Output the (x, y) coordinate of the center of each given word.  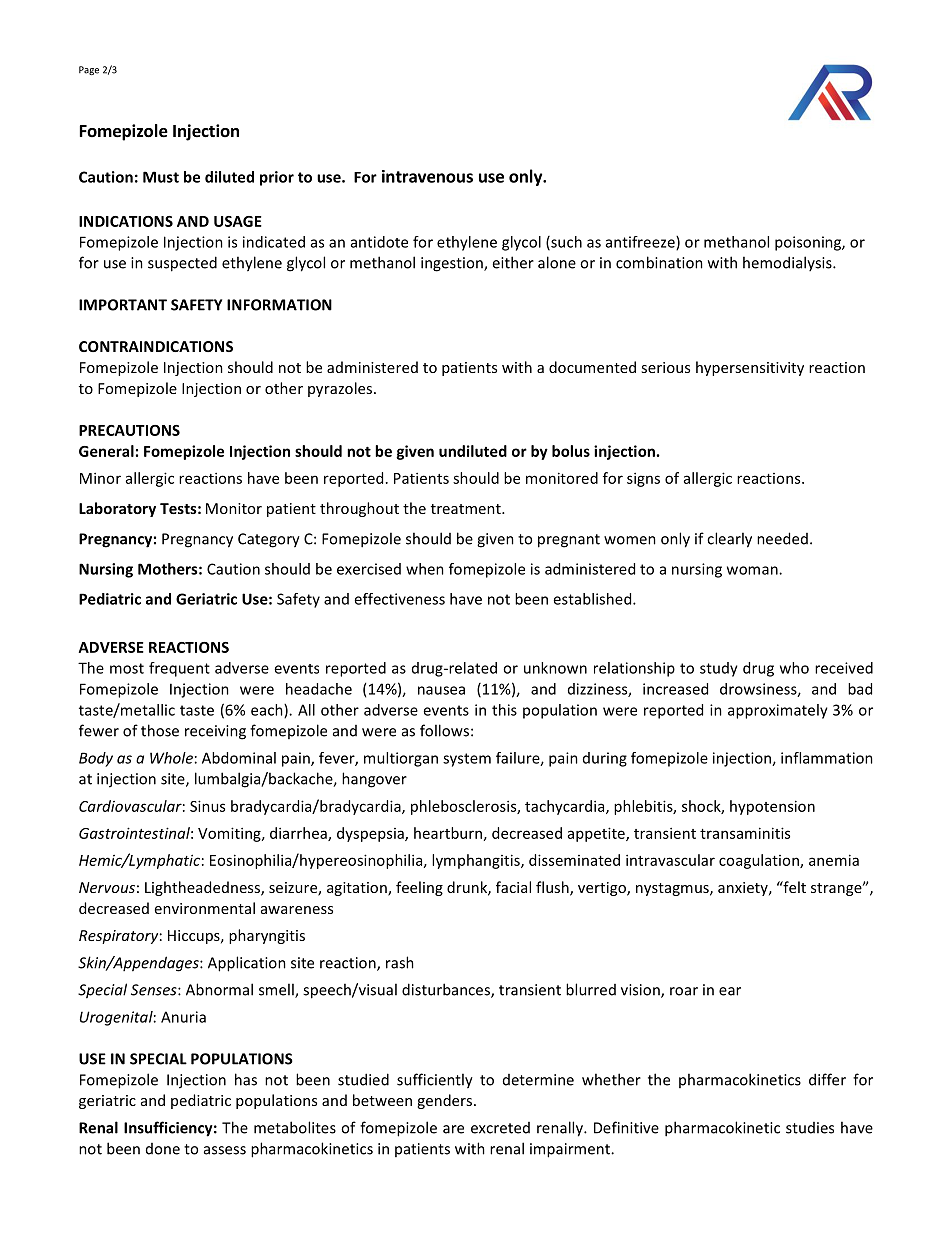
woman (753, 570)
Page (89, 70)
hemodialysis (788, 263)
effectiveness (399, 599)
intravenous (427, 176)
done (163, 1149)
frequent (179, 669)
